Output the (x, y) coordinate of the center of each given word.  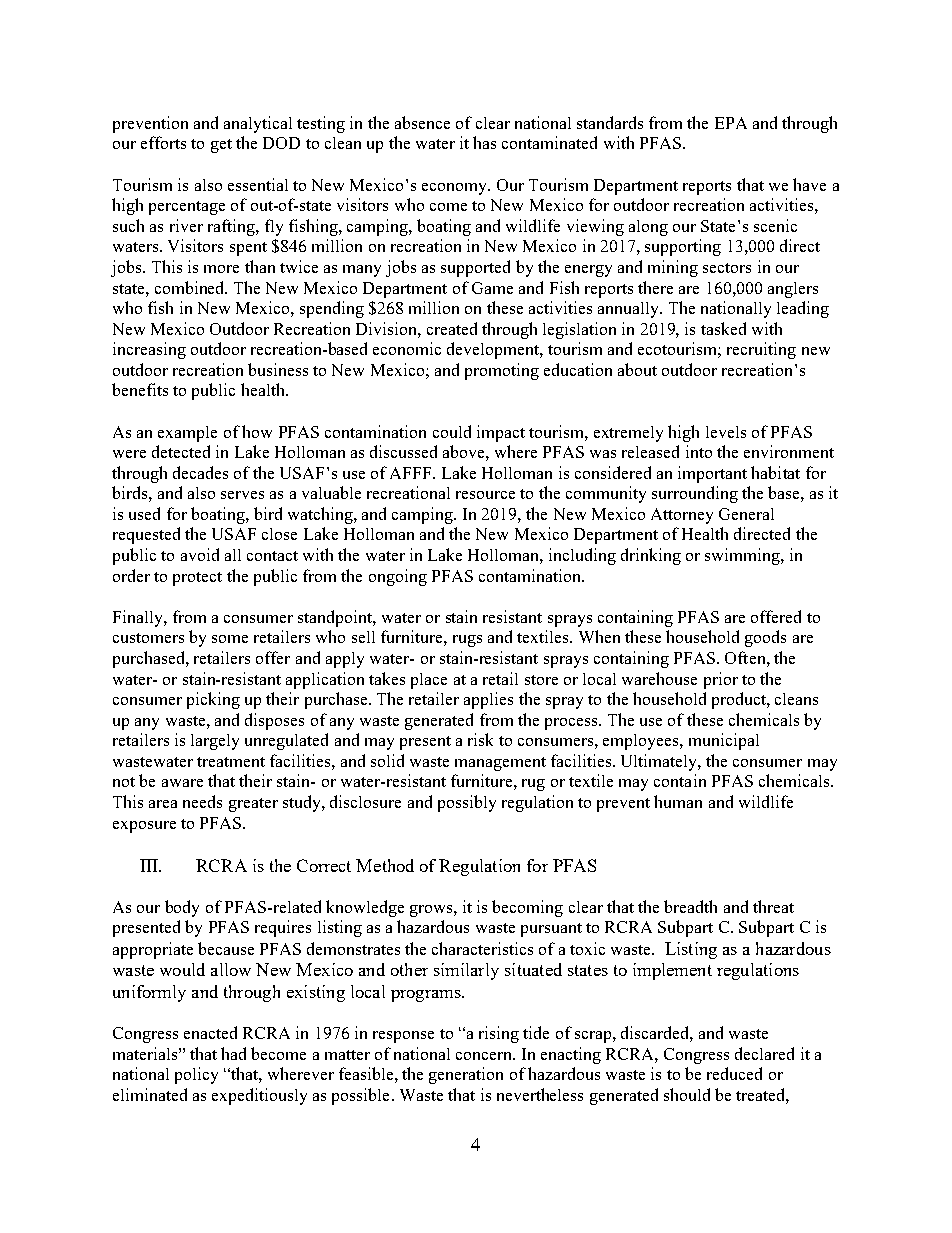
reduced (734, 1073)
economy (456, 189)
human (678, 801)
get (221, 146)
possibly (467, 803)
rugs (467, 641)
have (809, 184)
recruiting (761, 350)
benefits (140, 389)
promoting (502, 371)
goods (765, 638)
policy (196, 1075)
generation (466, 1075)
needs (202, 801)
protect (197, 579)
